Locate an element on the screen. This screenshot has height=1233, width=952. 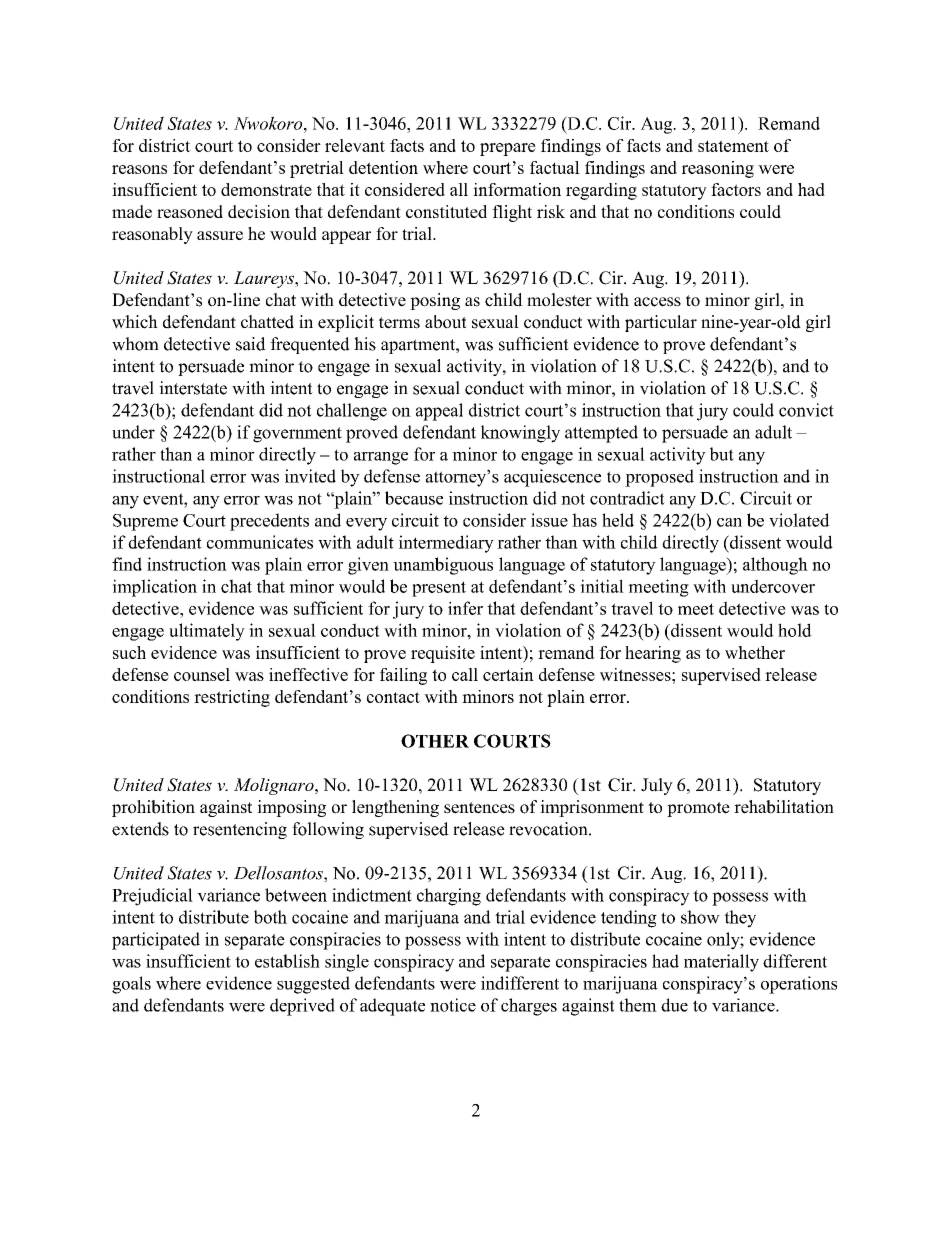
prepare is located at coordinates (508, 149).
